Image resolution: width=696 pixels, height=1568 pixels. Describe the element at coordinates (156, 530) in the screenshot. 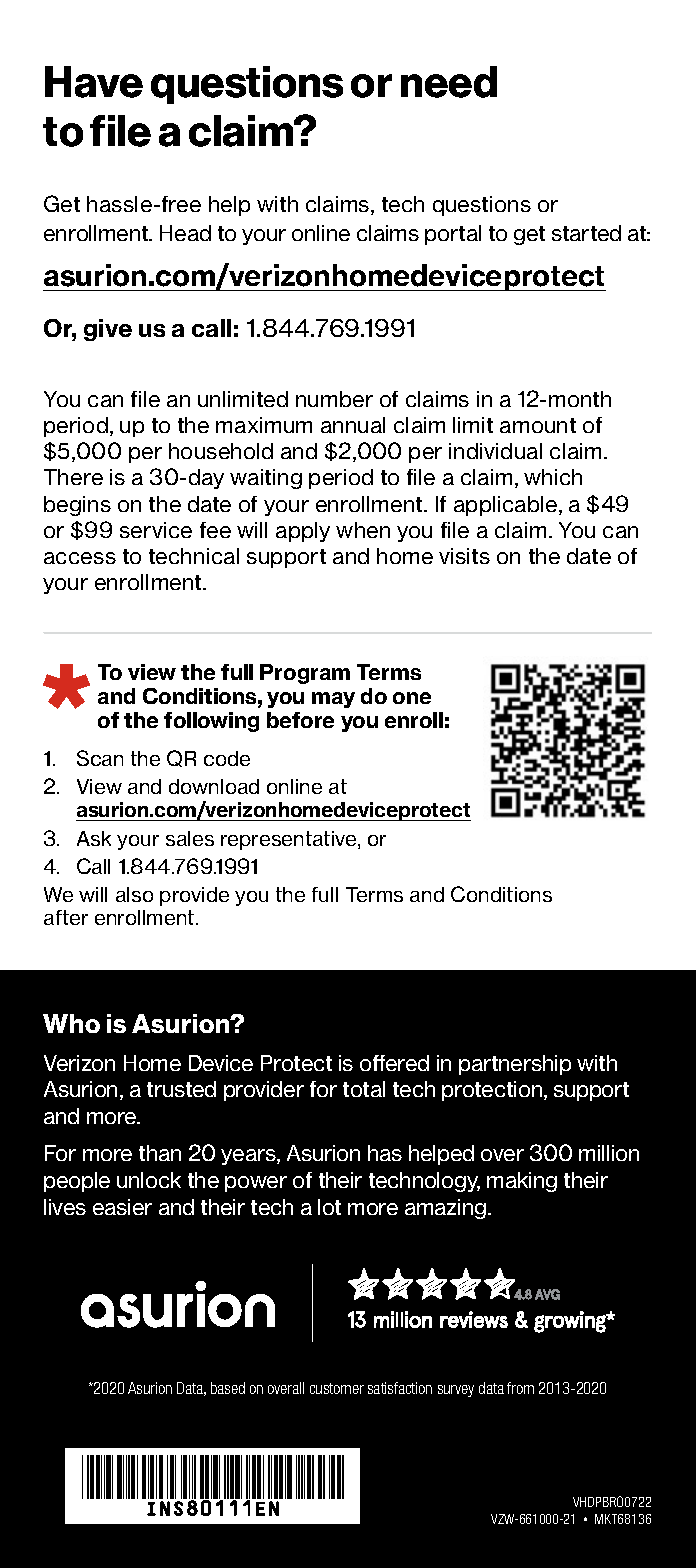

I see `service` at that location.
